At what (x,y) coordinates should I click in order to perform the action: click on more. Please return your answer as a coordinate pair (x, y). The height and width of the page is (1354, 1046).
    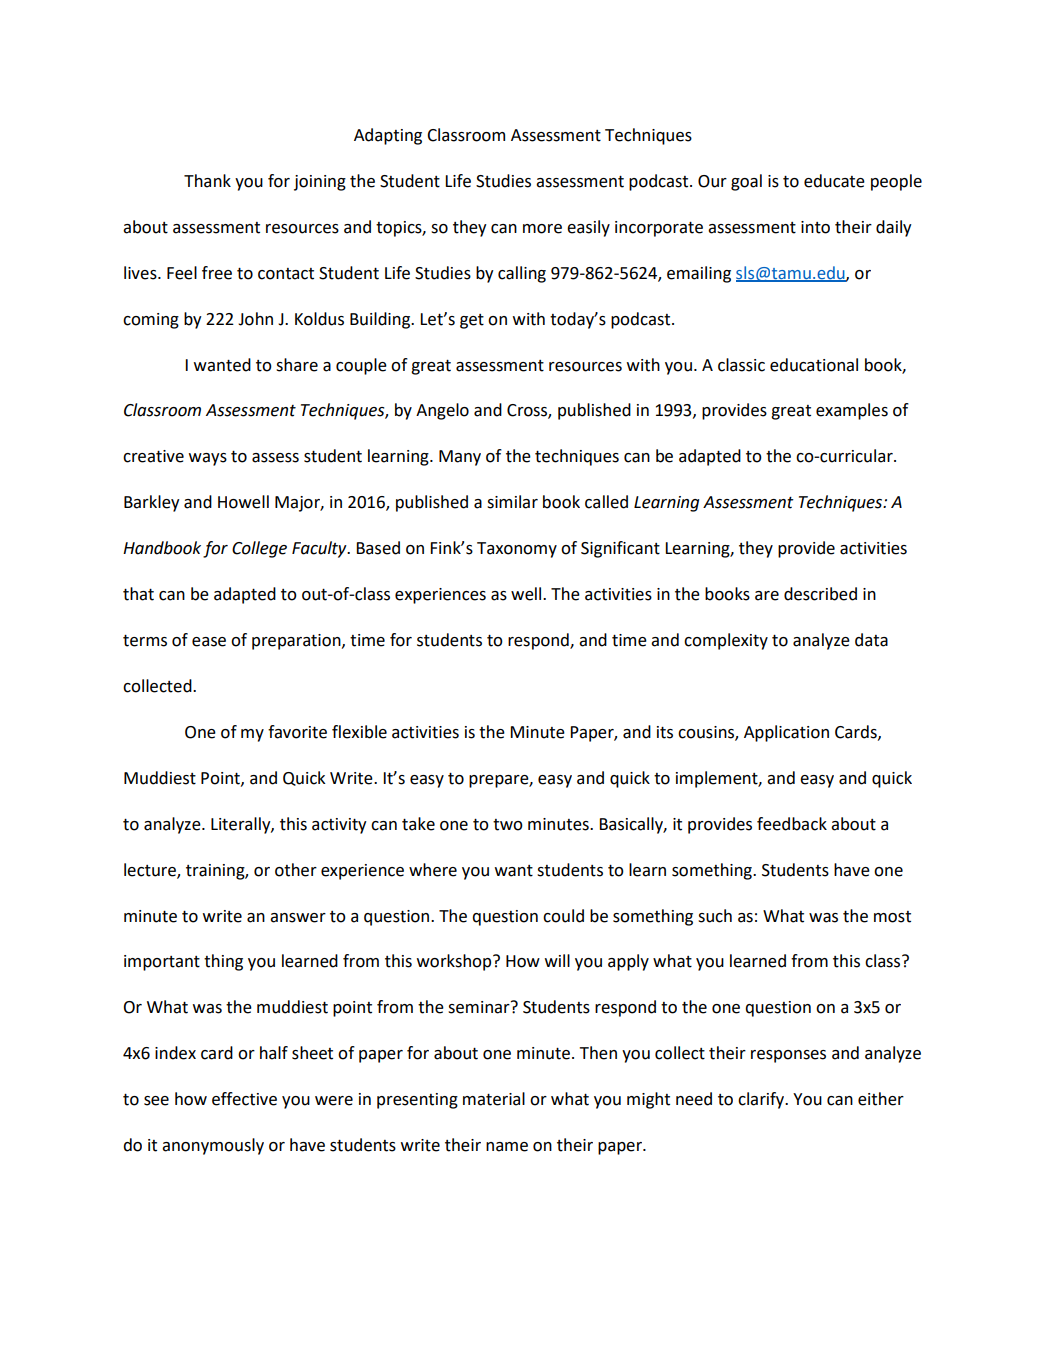
    Looking at the image, I should click on (542, 229).
